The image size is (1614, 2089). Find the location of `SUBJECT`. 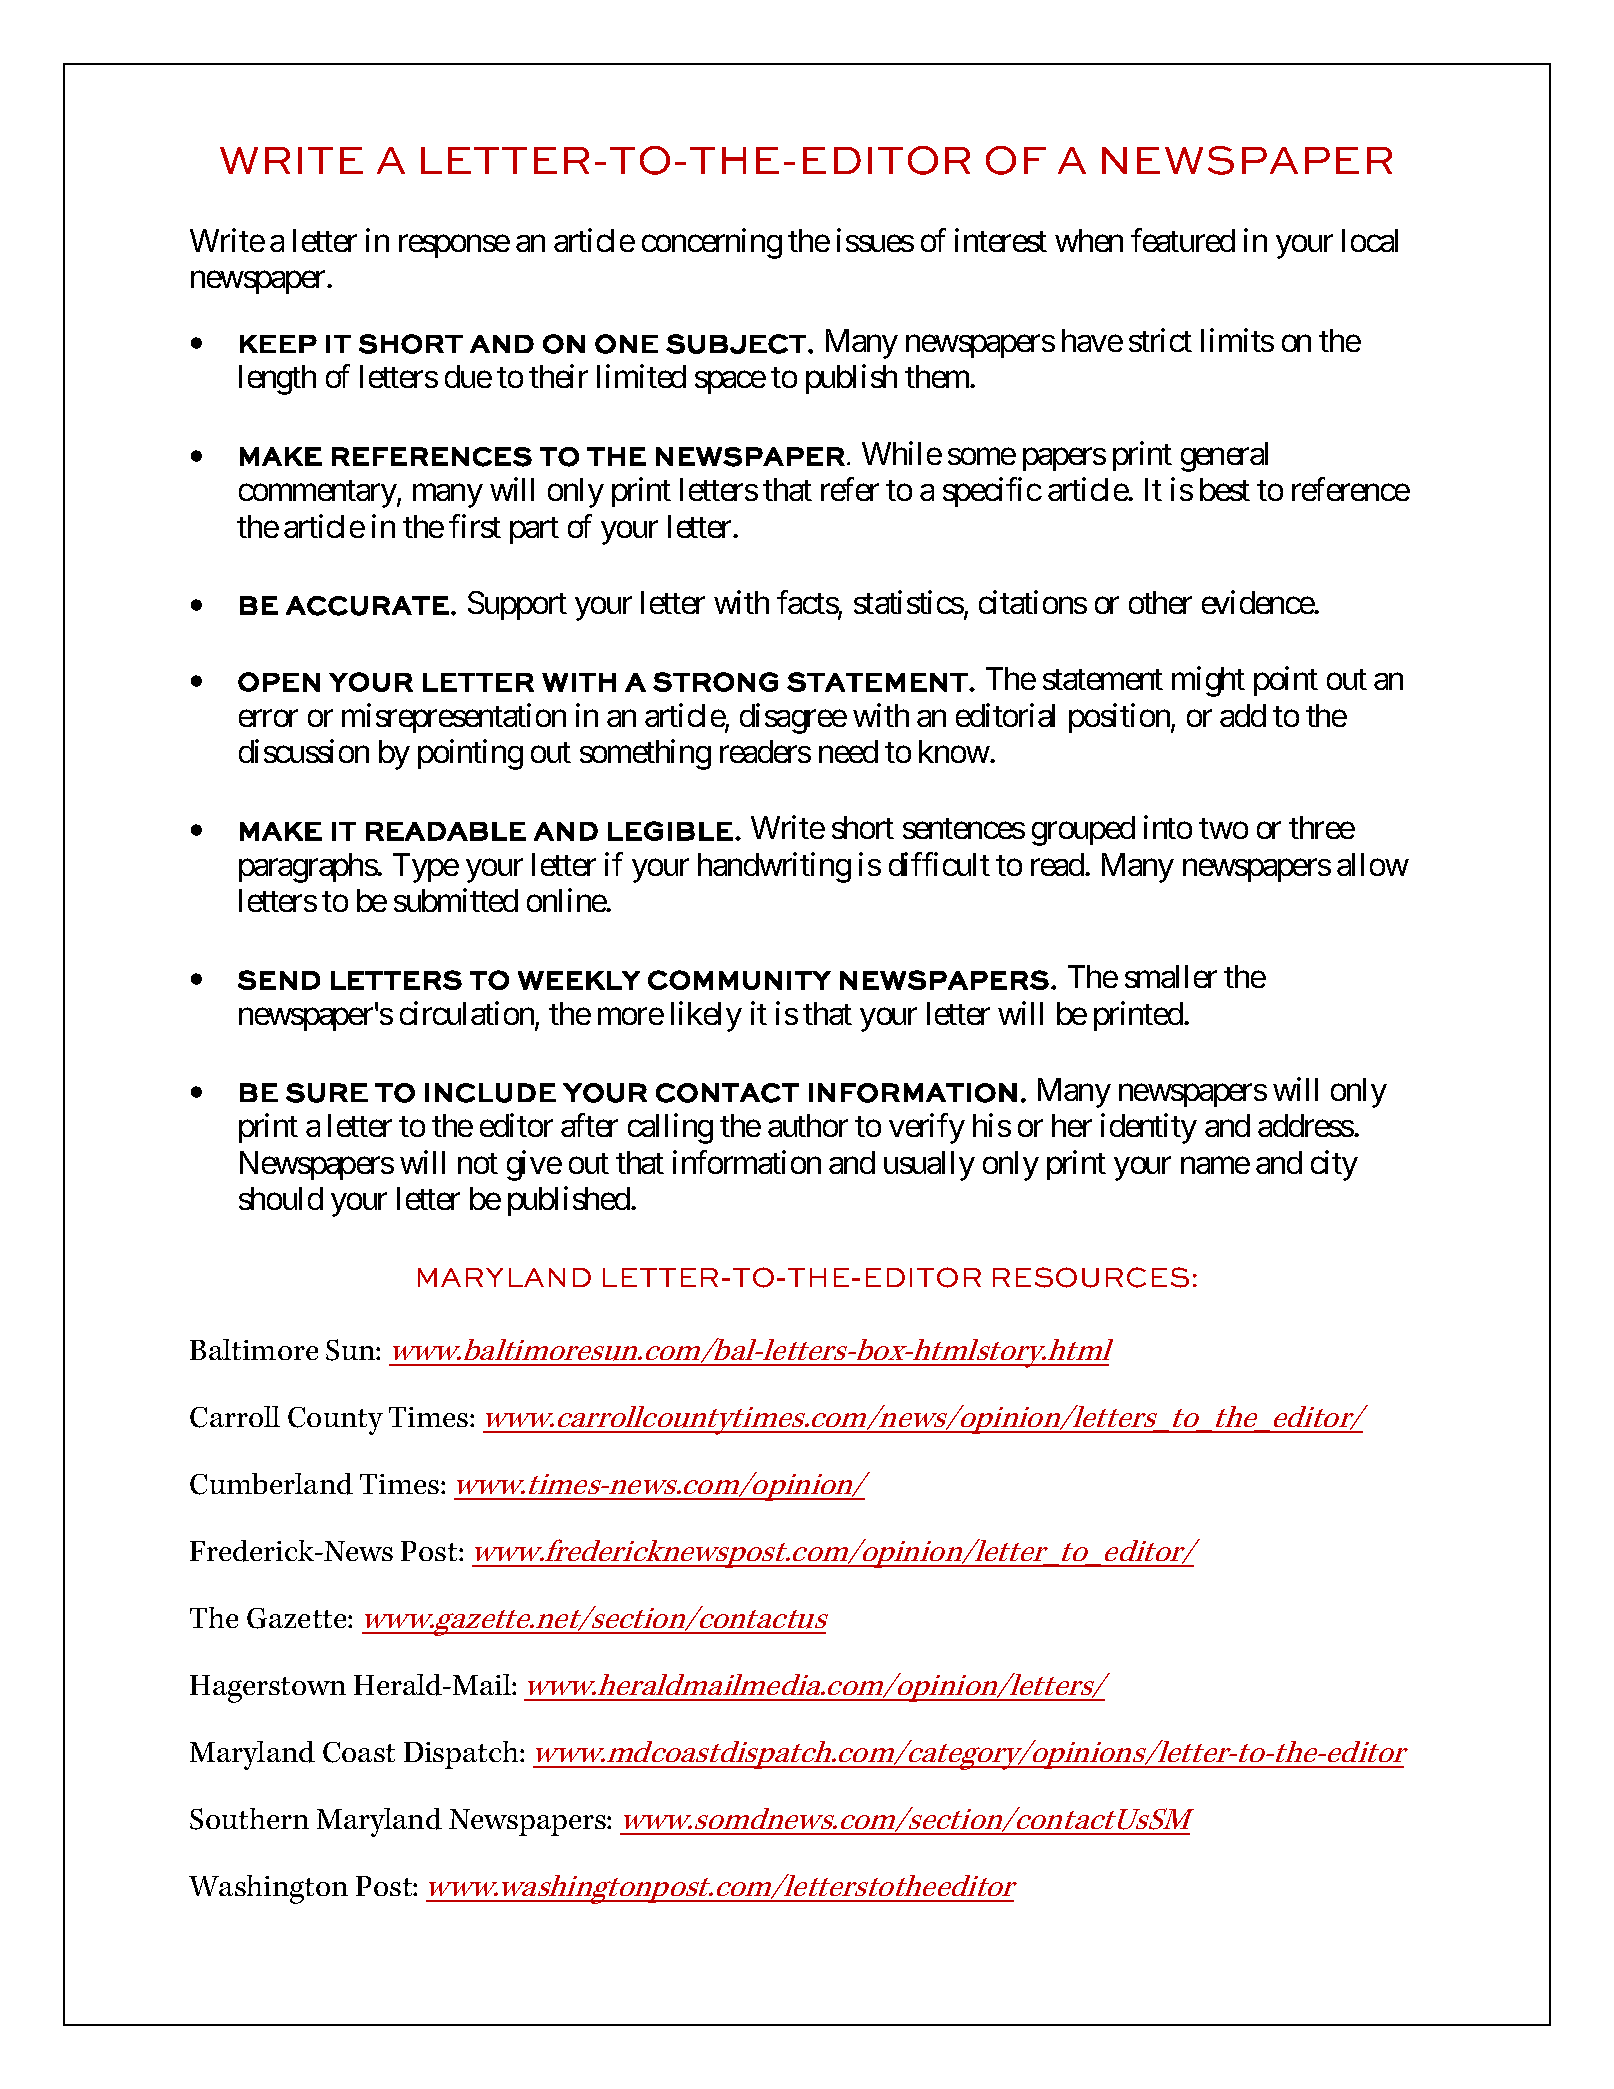

SUBJECT is located at coordinates (736, 344).
